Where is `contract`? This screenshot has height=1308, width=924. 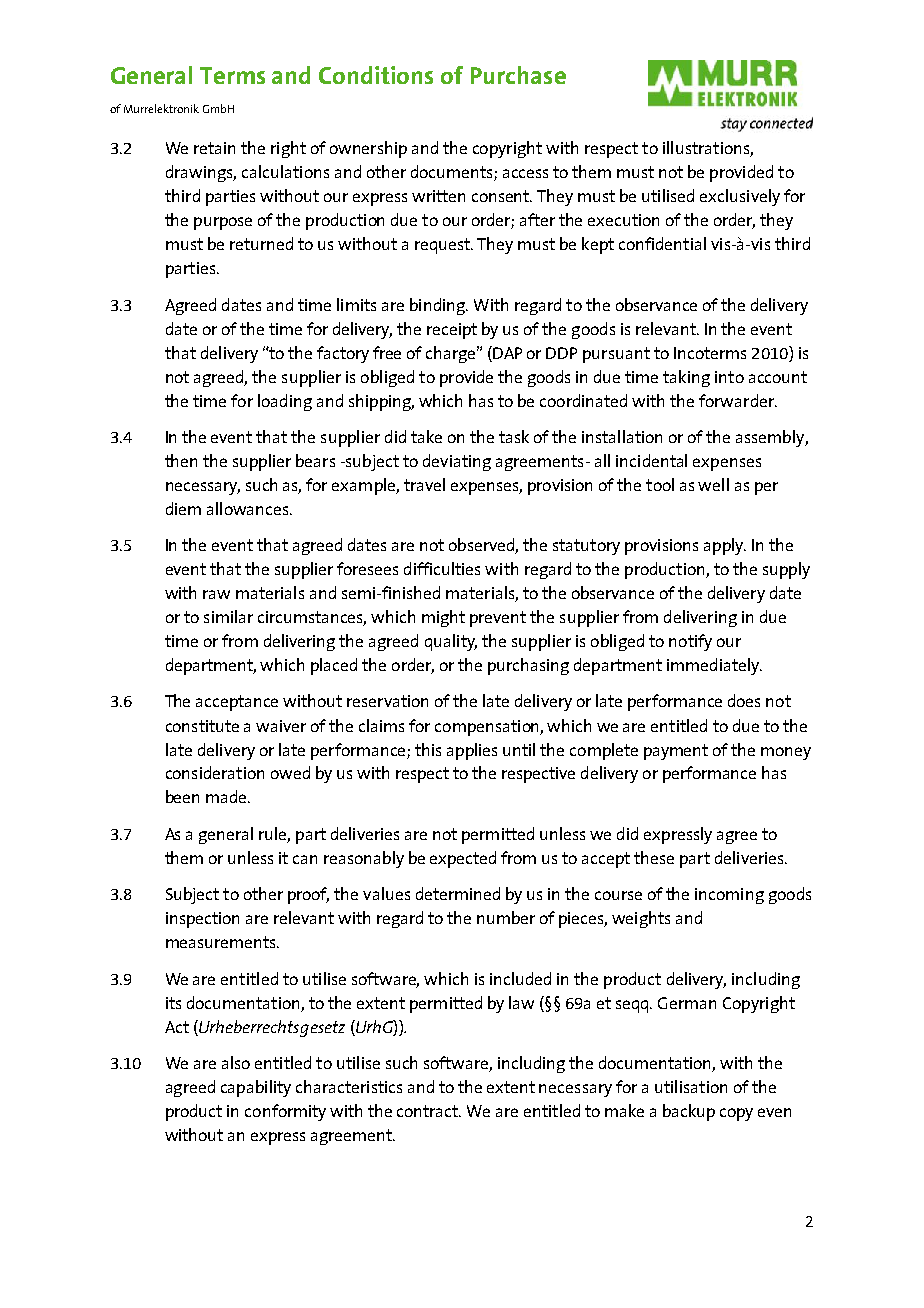
contract is located at coordinates (429, 1111).
